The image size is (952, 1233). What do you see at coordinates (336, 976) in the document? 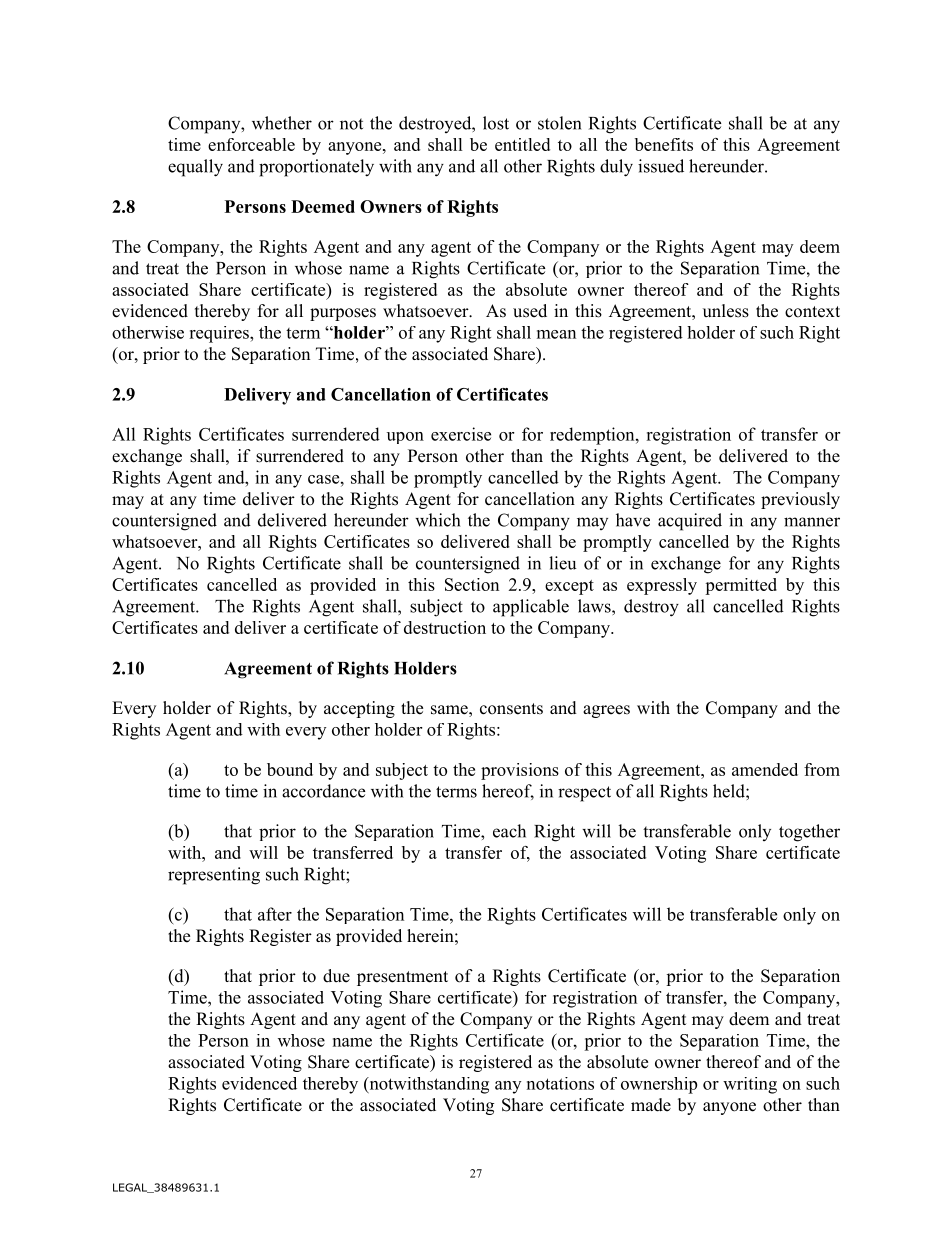
I see `due` at bounding box center [336, 976].
